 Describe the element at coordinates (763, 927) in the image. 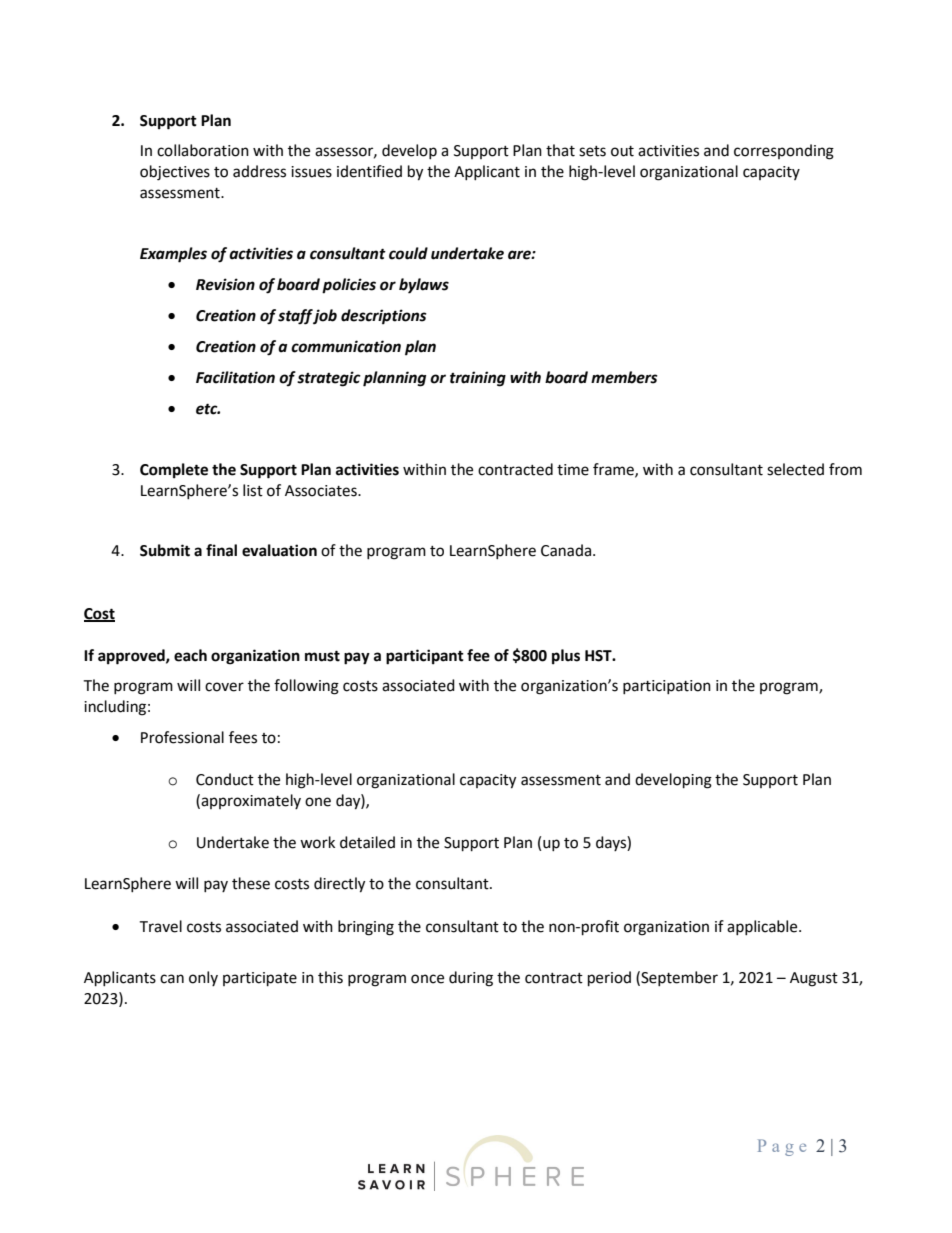

I see `applicable` at that location.
